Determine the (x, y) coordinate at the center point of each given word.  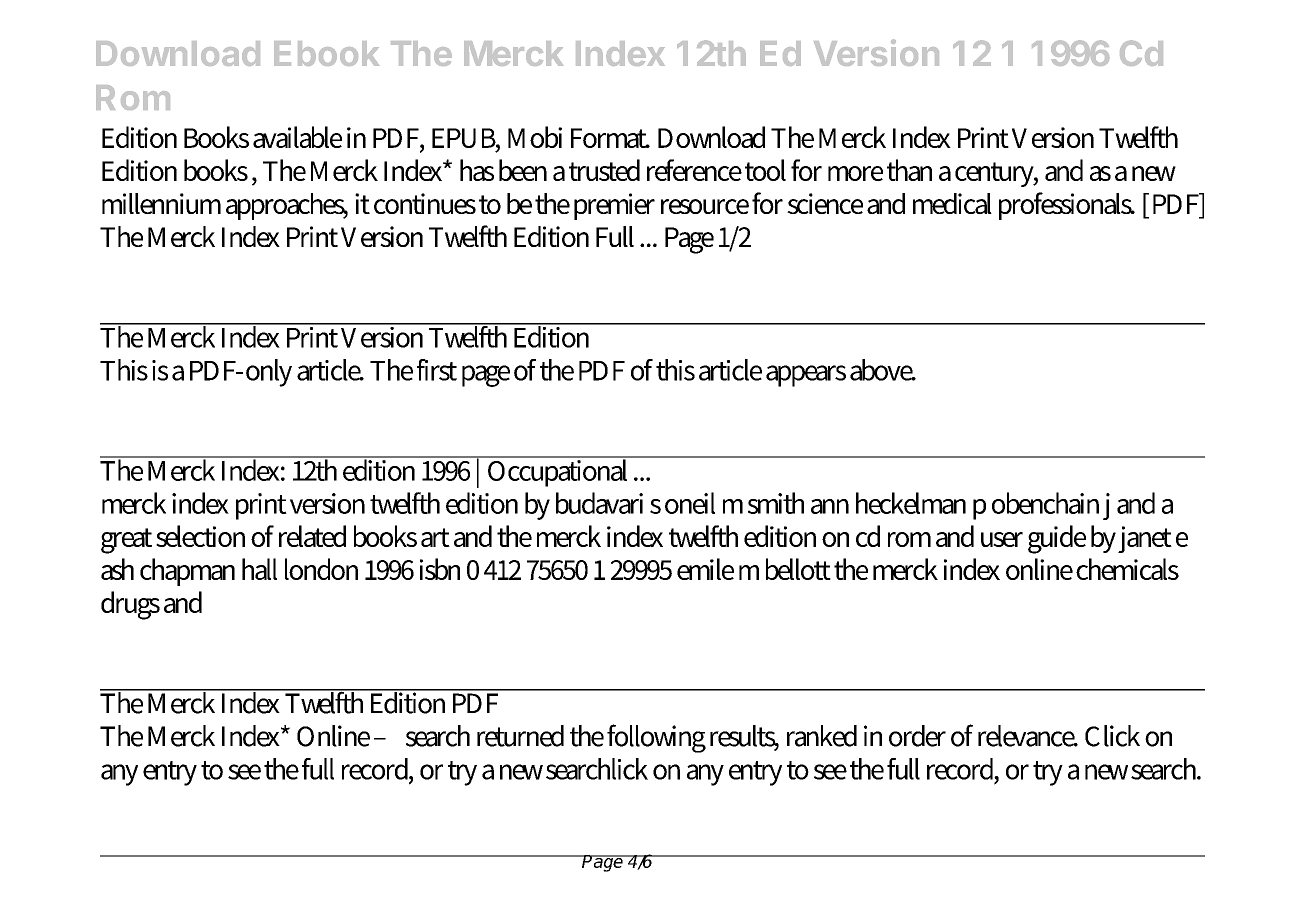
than (909, 170)
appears (806, 376)
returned (520, 736)
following (656, 738)
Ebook (326, 53)
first (437, 370)
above (882, 370)
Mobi (535, 137)
